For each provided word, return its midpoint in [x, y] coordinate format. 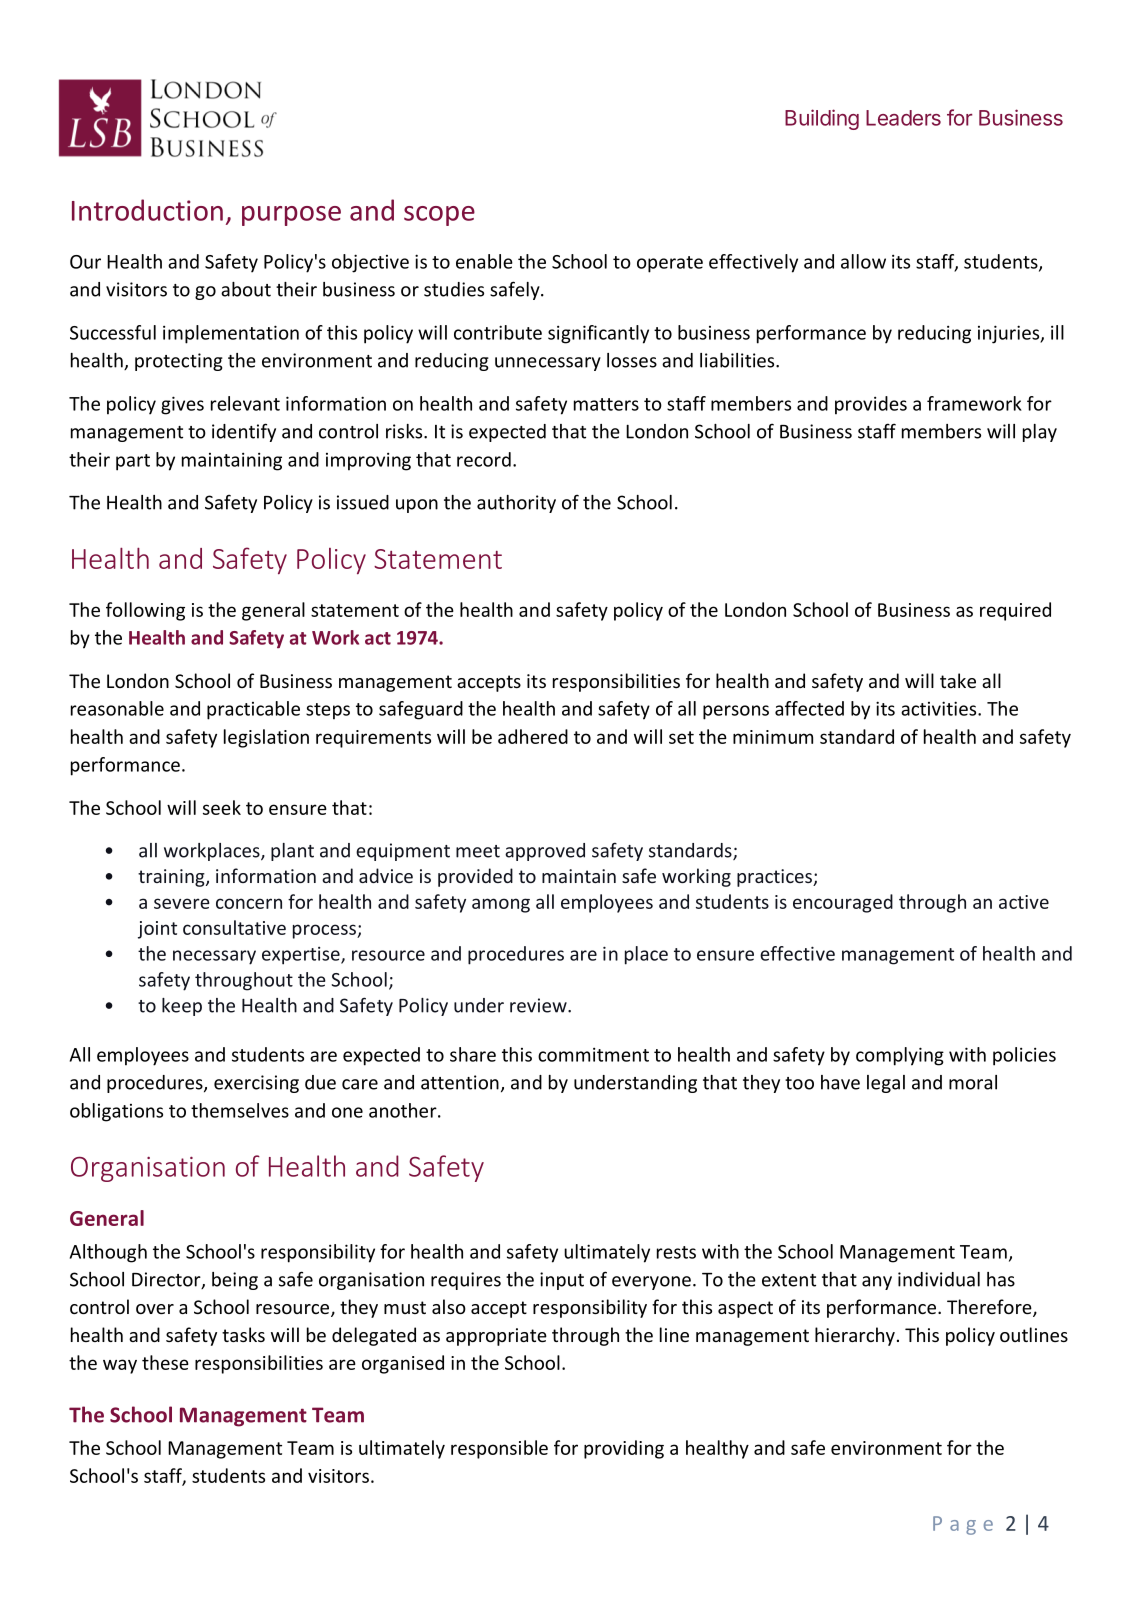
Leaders [903, 118]
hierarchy [855, 1336]
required [1015, 611]
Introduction [147, 210]
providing [624, 1449]
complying [900, 1056]
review [539, 1005]
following [145, 611]
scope [439, 216]
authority [516, 504]
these [165, 1362]
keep [182, 1007]
